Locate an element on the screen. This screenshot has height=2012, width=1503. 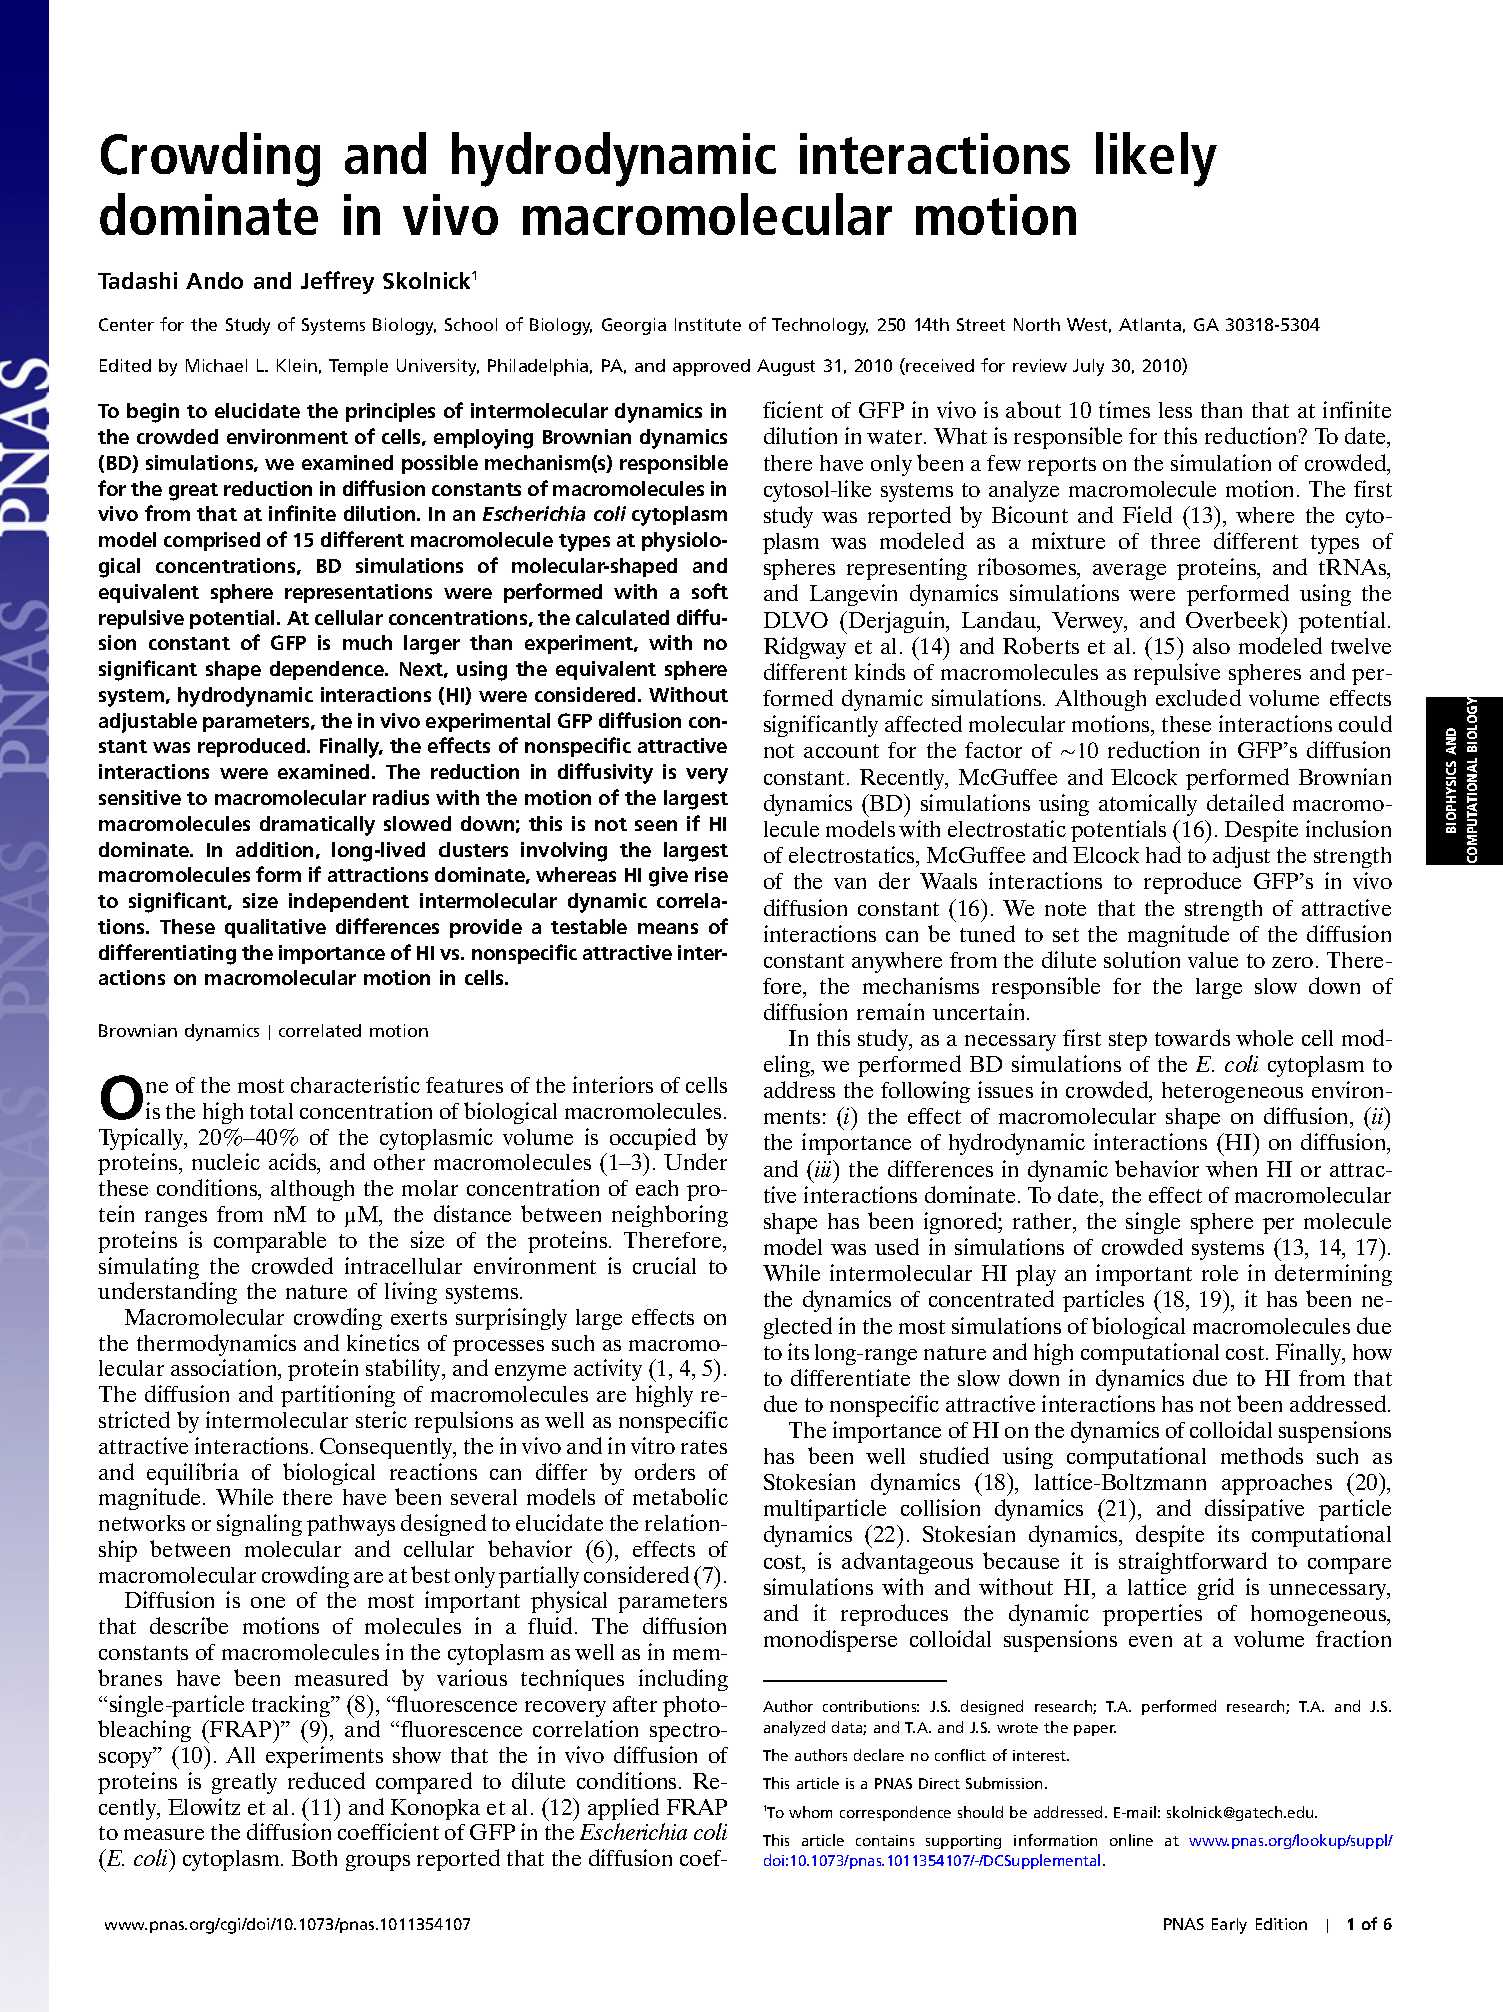
total is located at coordinates (271, 1111).
